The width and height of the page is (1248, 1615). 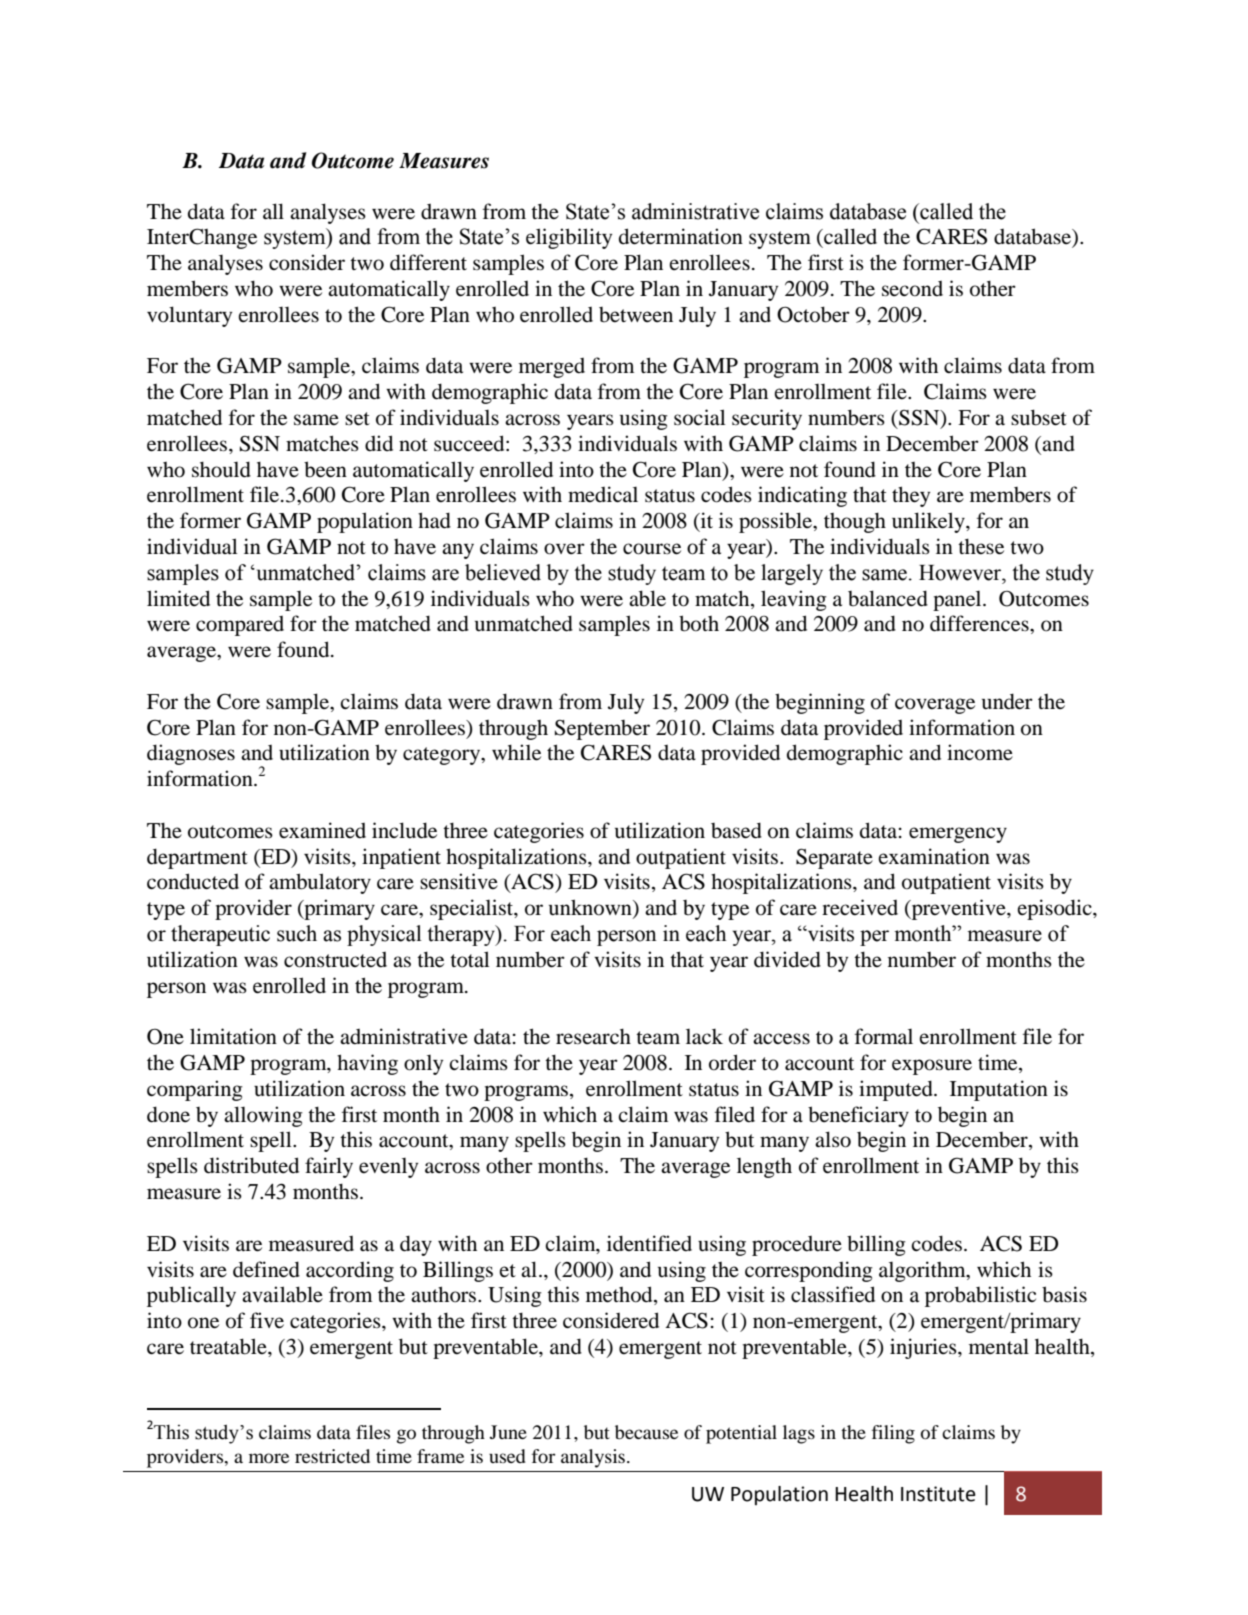 I want to click on Institute, so click(x=938, y=1494).
